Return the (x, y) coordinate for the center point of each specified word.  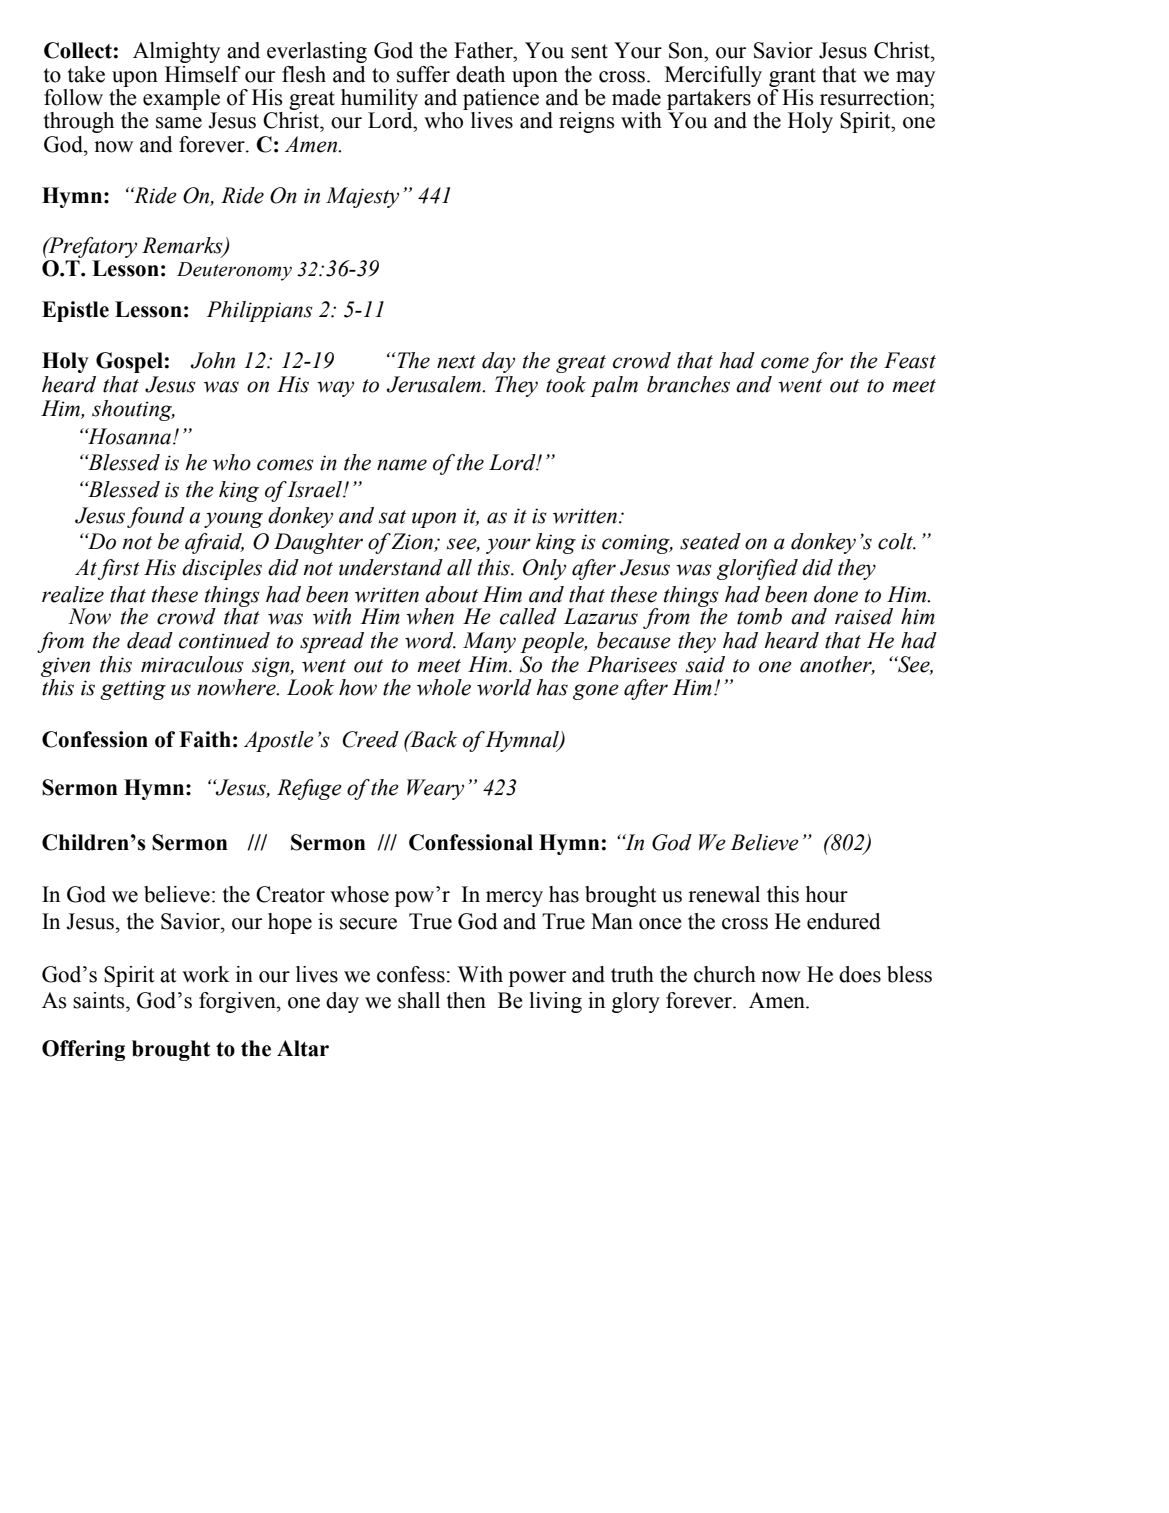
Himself (203, 74)
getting (133, 690)
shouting (133, 410)
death (480, 74)
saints (100, 1000)
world (504, 687)
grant (792, 77)
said (705, 664)
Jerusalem (435, 384)
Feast (910, 360)
